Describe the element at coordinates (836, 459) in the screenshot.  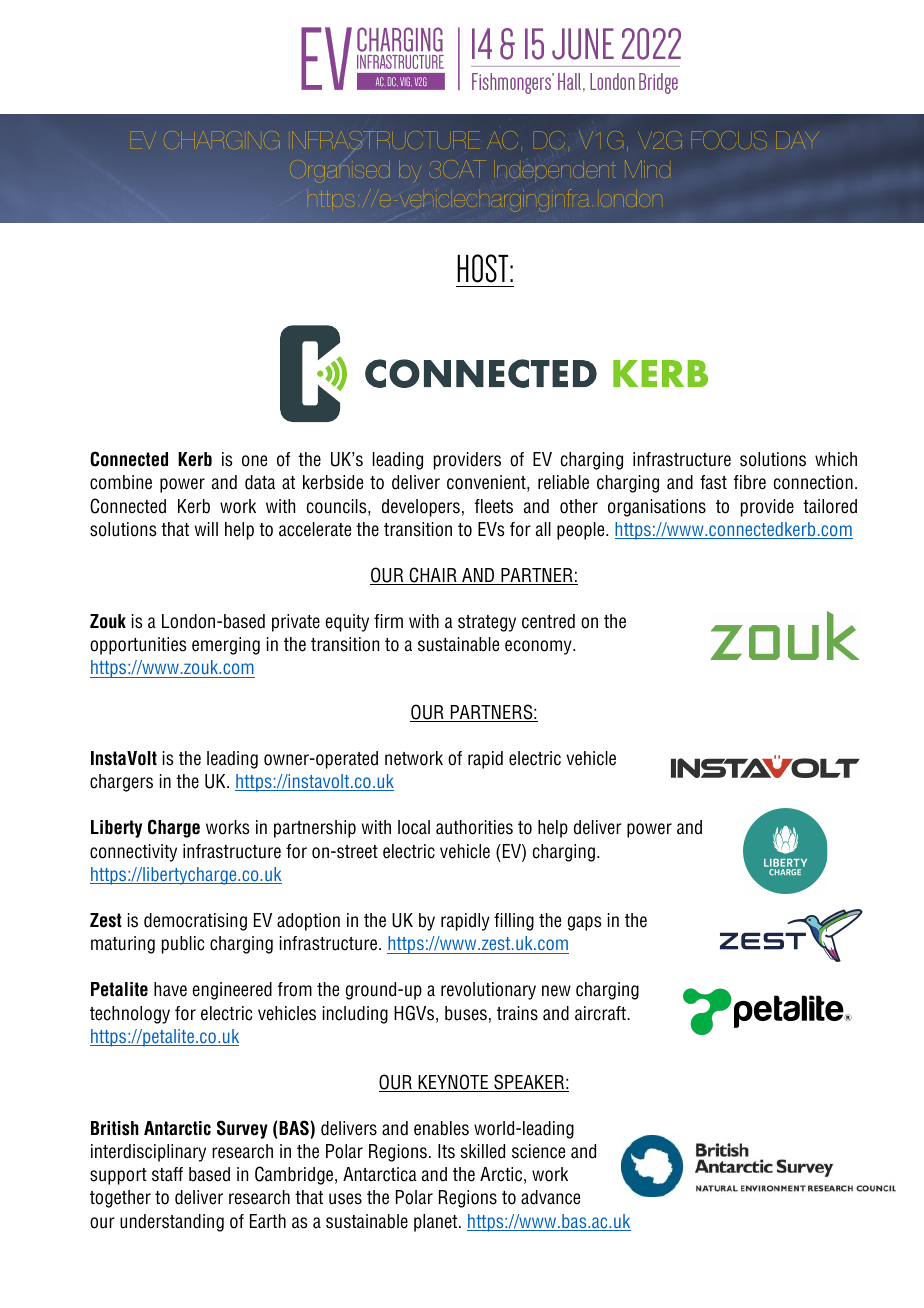
I see `which` at that location.
